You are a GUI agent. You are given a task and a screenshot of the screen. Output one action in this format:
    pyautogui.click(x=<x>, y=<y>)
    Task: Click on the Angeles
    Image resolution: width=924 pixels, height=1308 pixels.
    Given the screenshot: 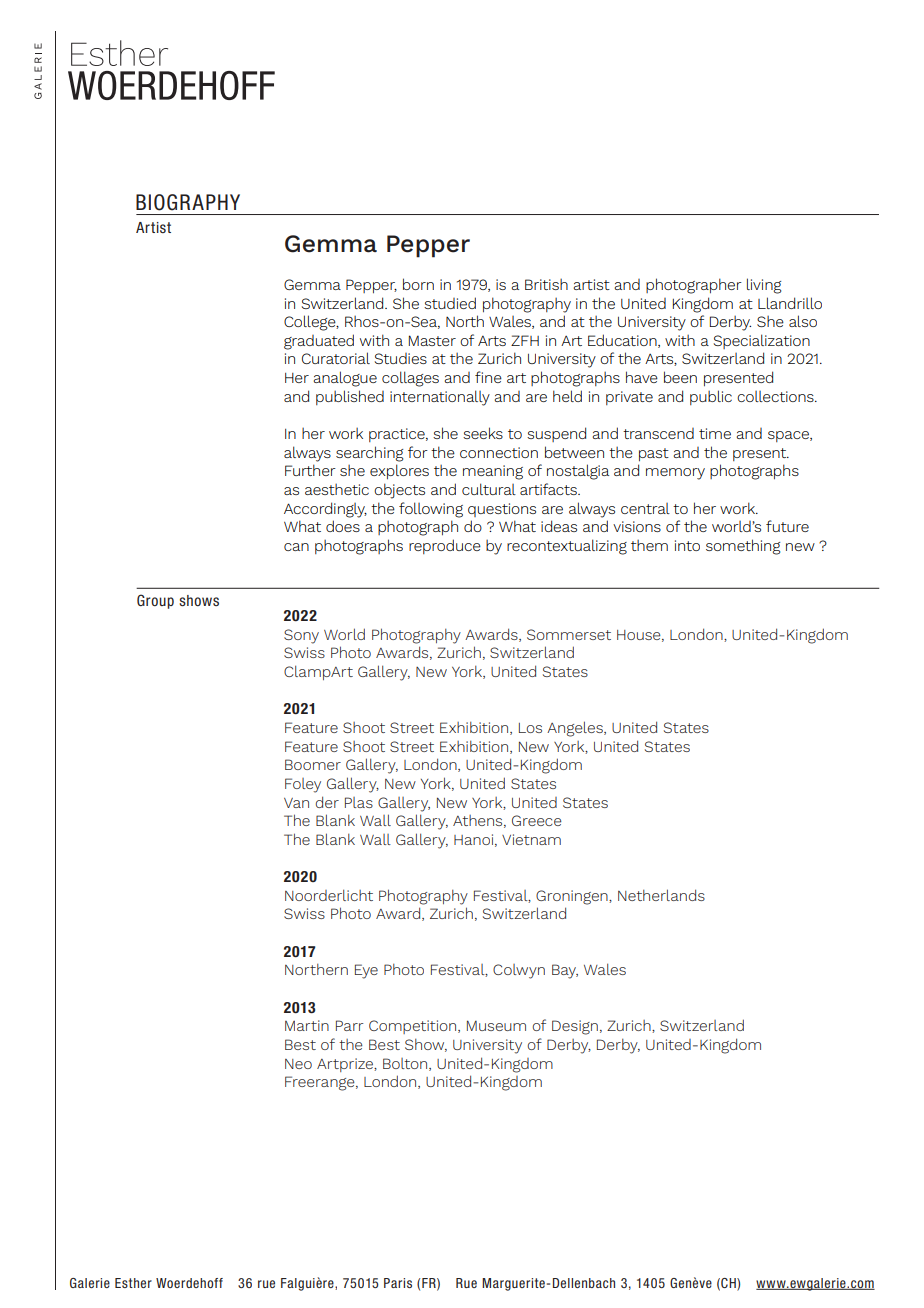 What is the action you would take?
    pyautogui.click(x=576, y=729)
